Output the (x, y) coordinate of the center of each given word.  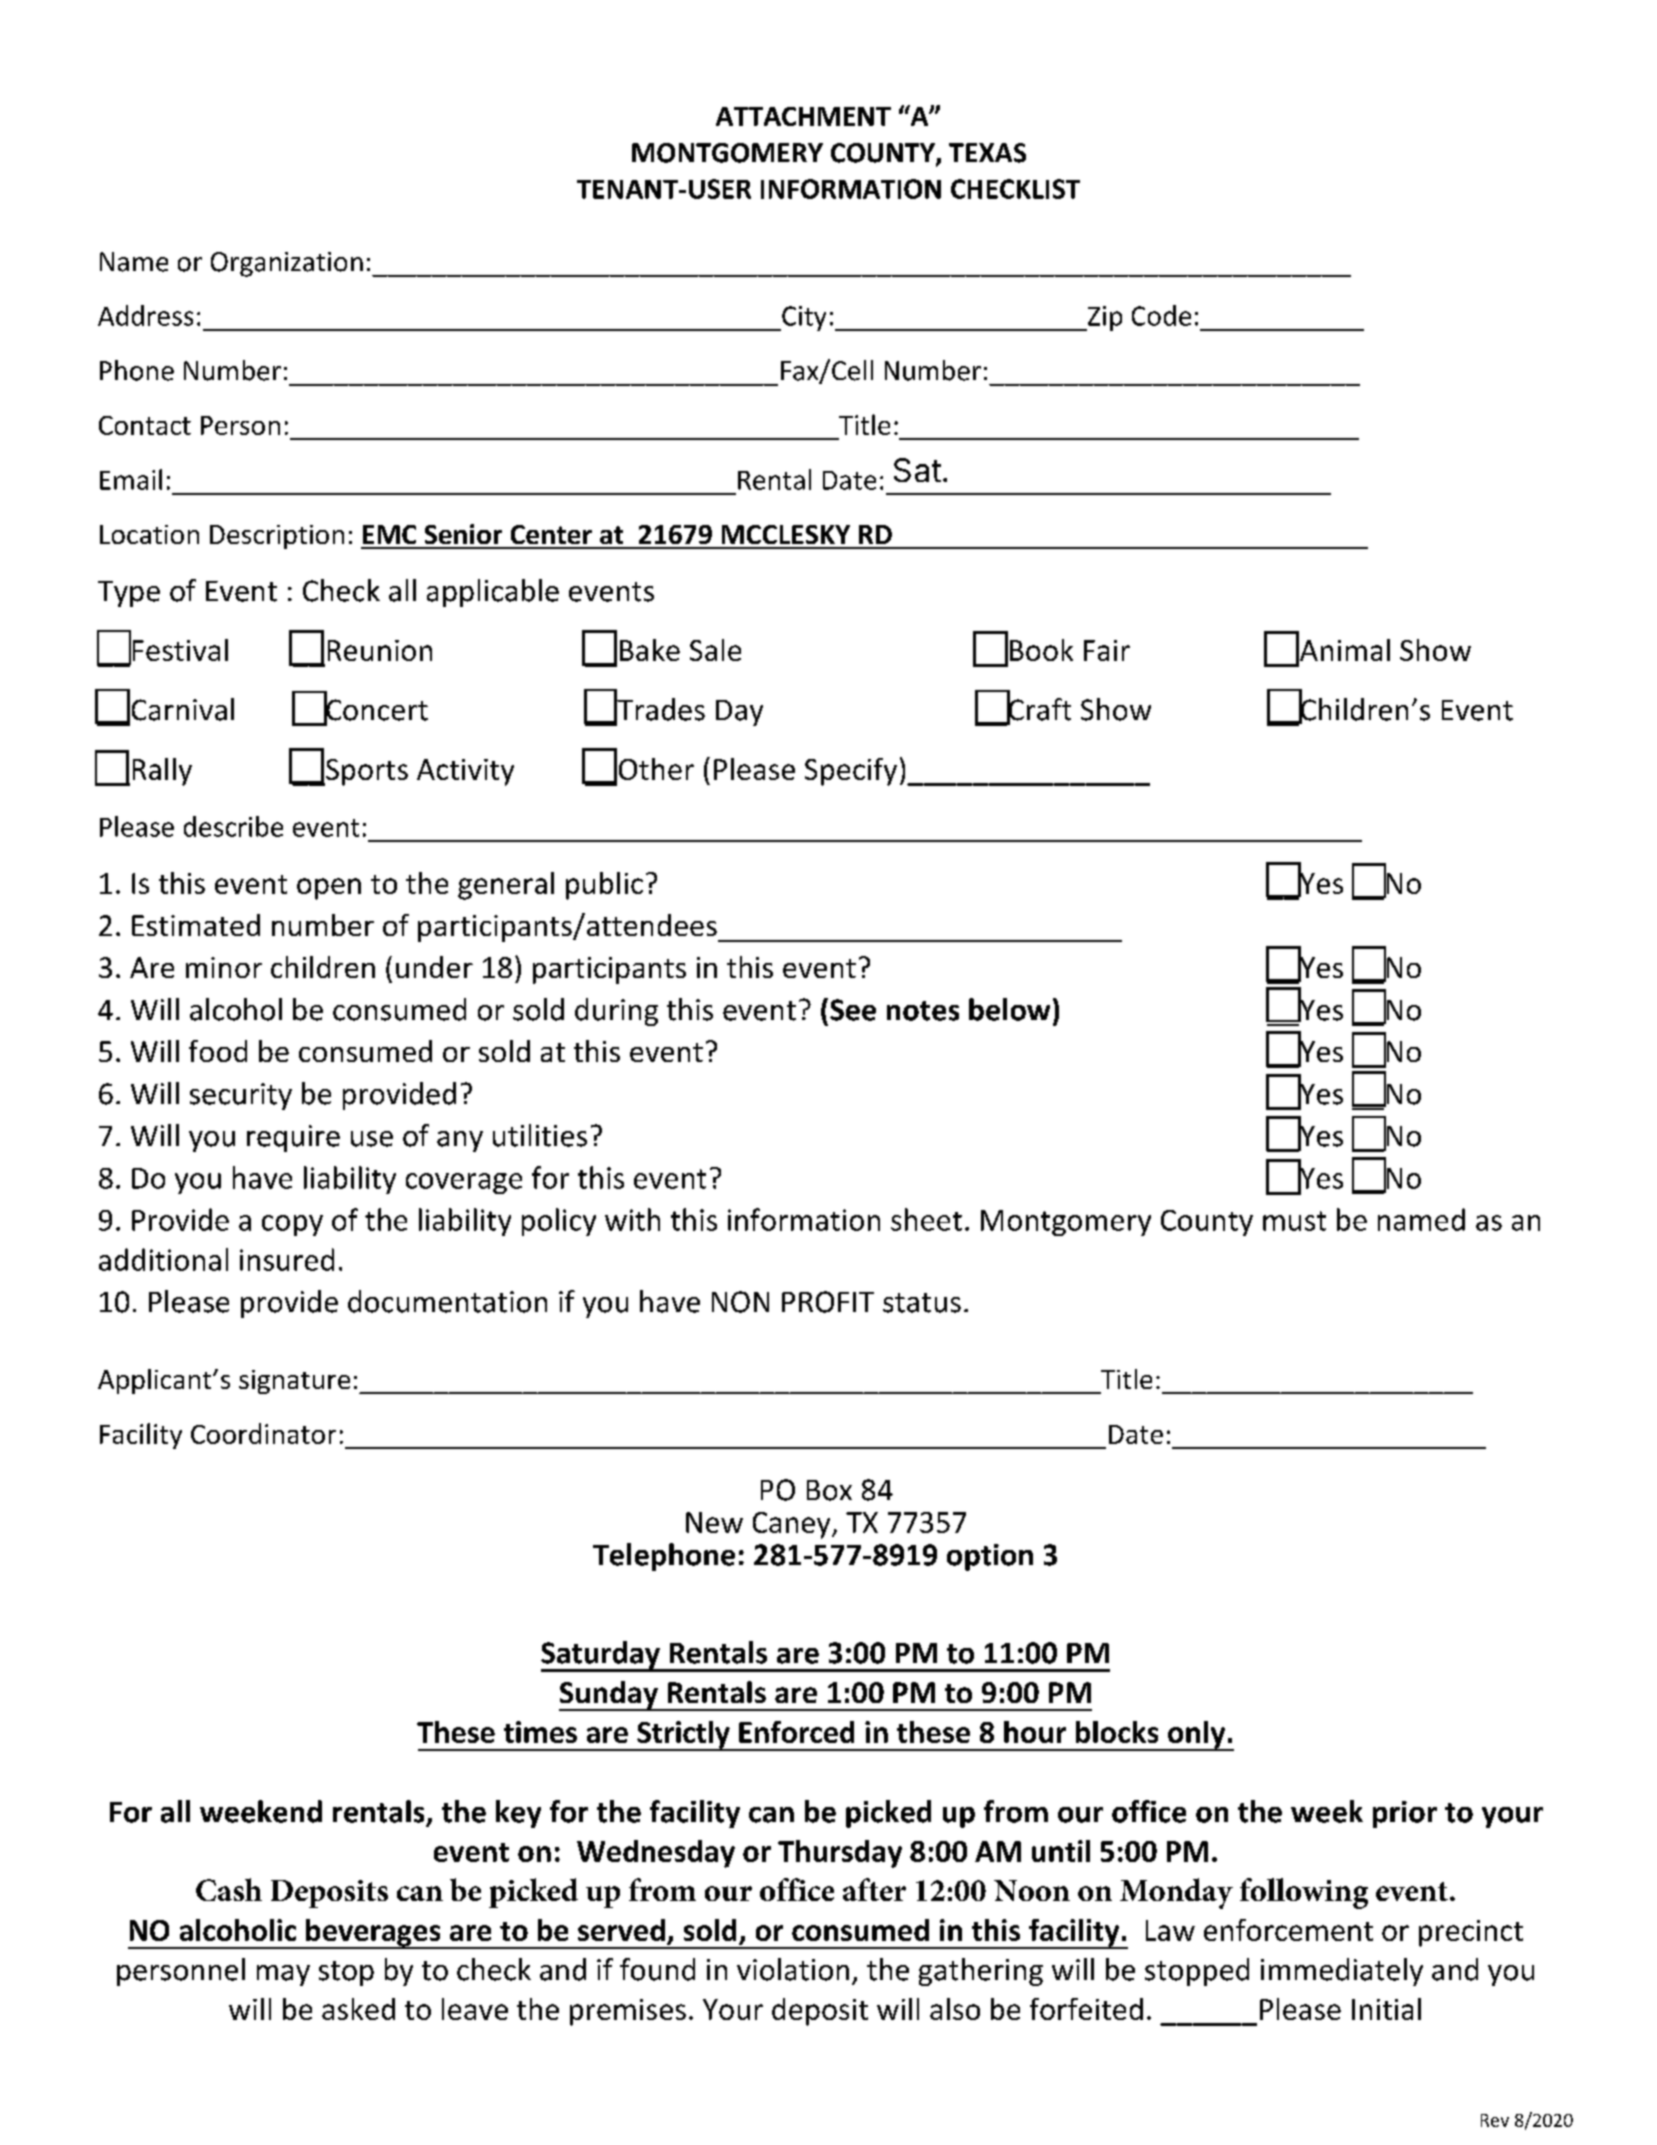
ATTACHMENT (803, 116)
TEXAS (987, 153)
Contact (145, 425)
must (1294, 1221)
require (293, 1138)
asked (358, 2009)
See (853, 1010)
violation (793, 1969)
